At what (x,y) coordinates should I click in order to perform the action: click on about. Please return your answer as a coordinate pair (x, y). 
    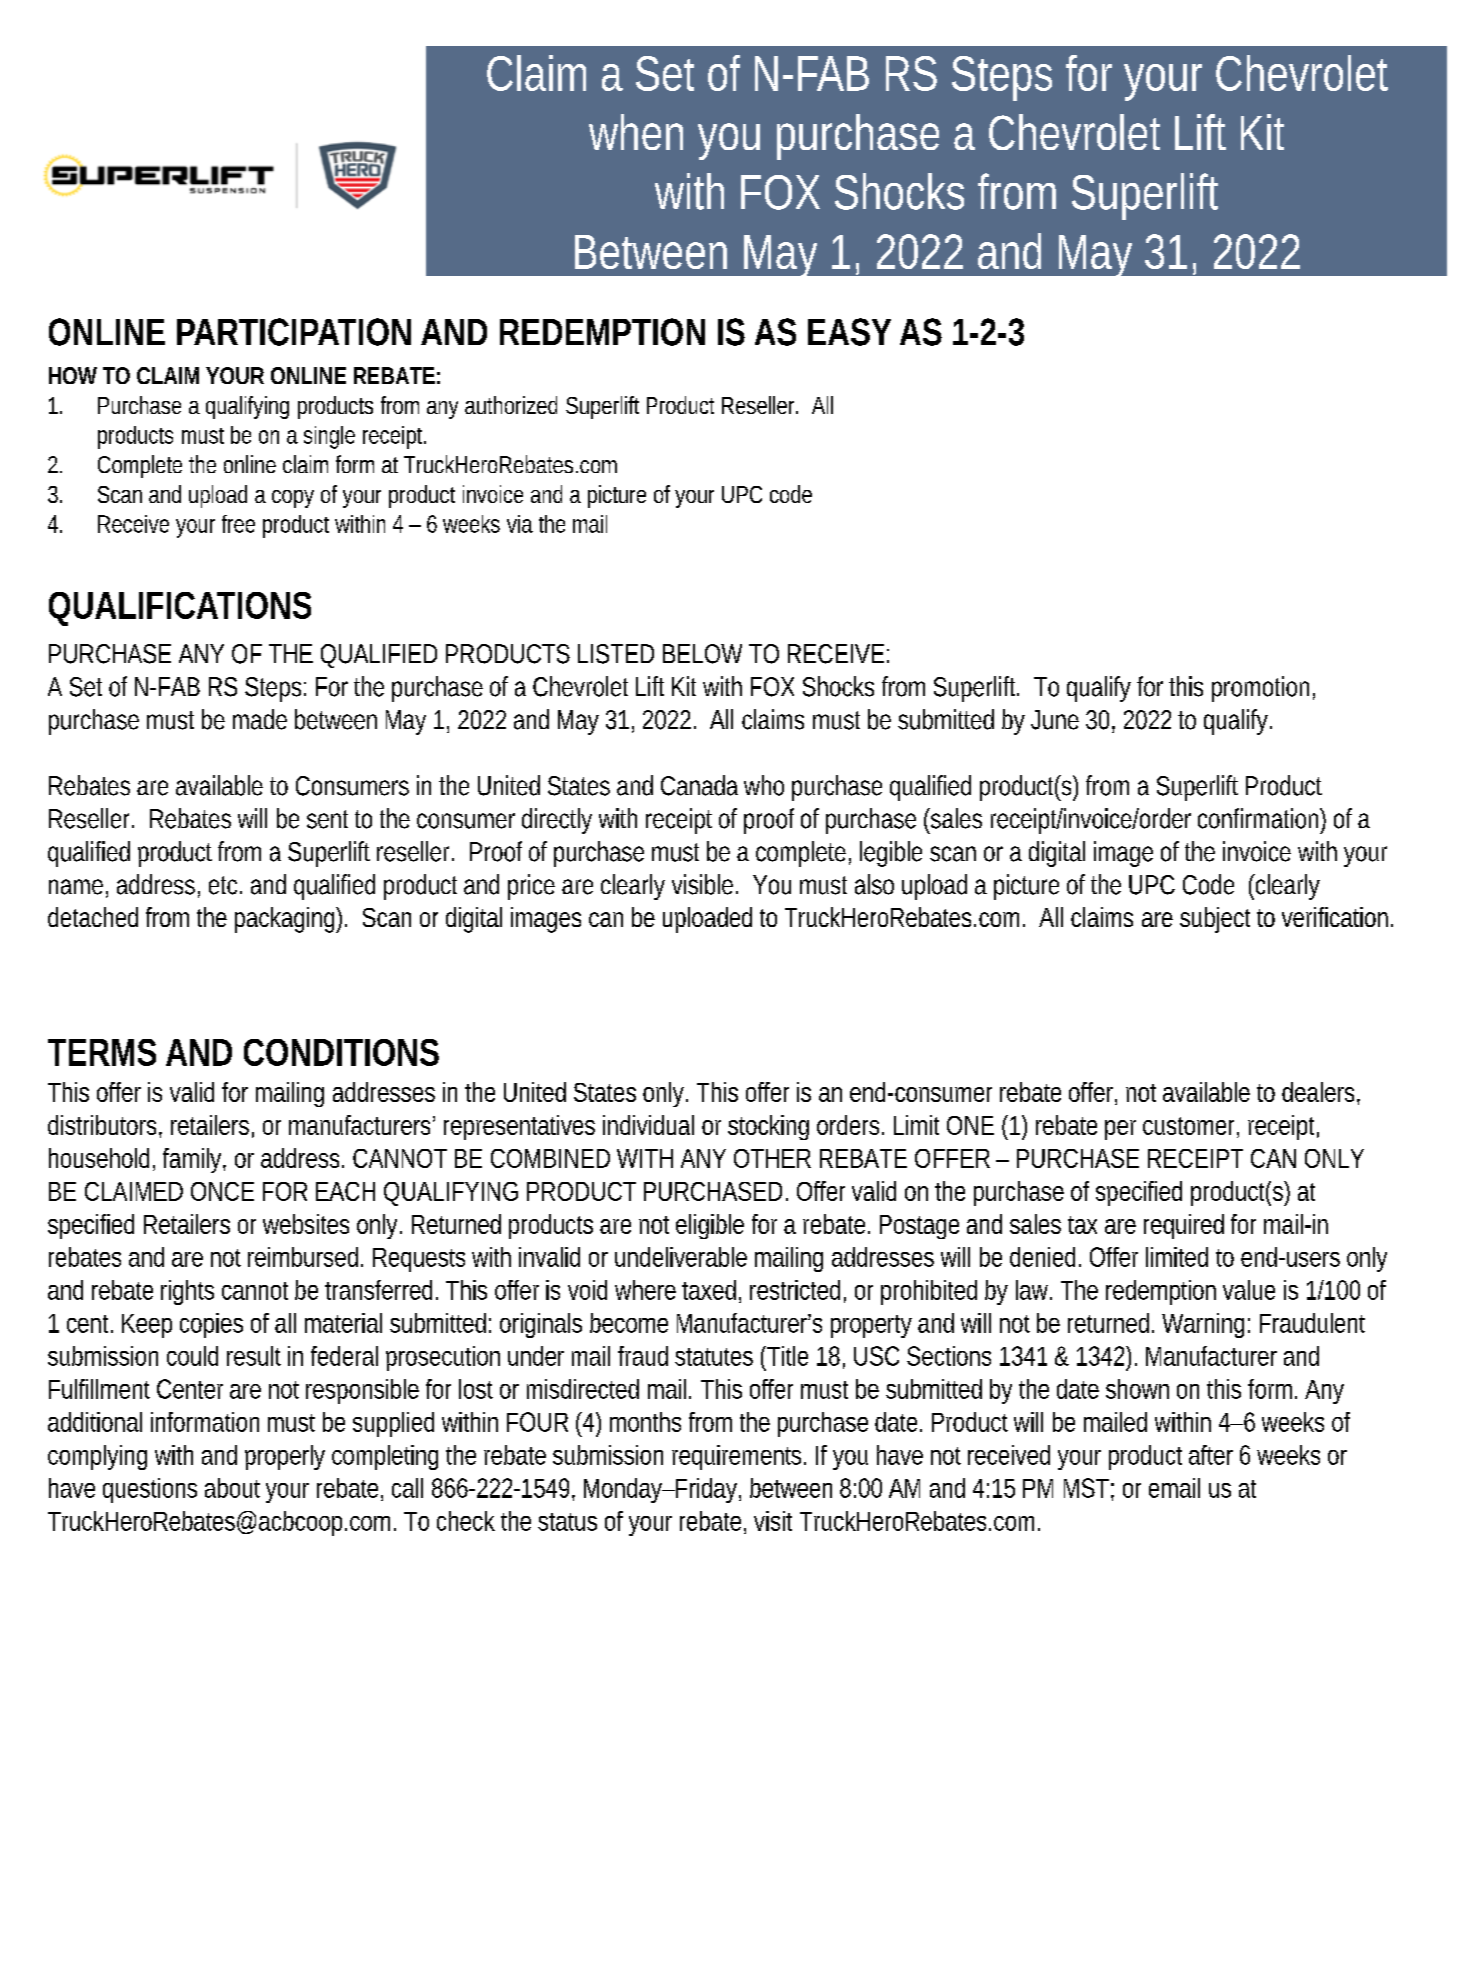
    Looking at the image, I should click on (232, 1488).
